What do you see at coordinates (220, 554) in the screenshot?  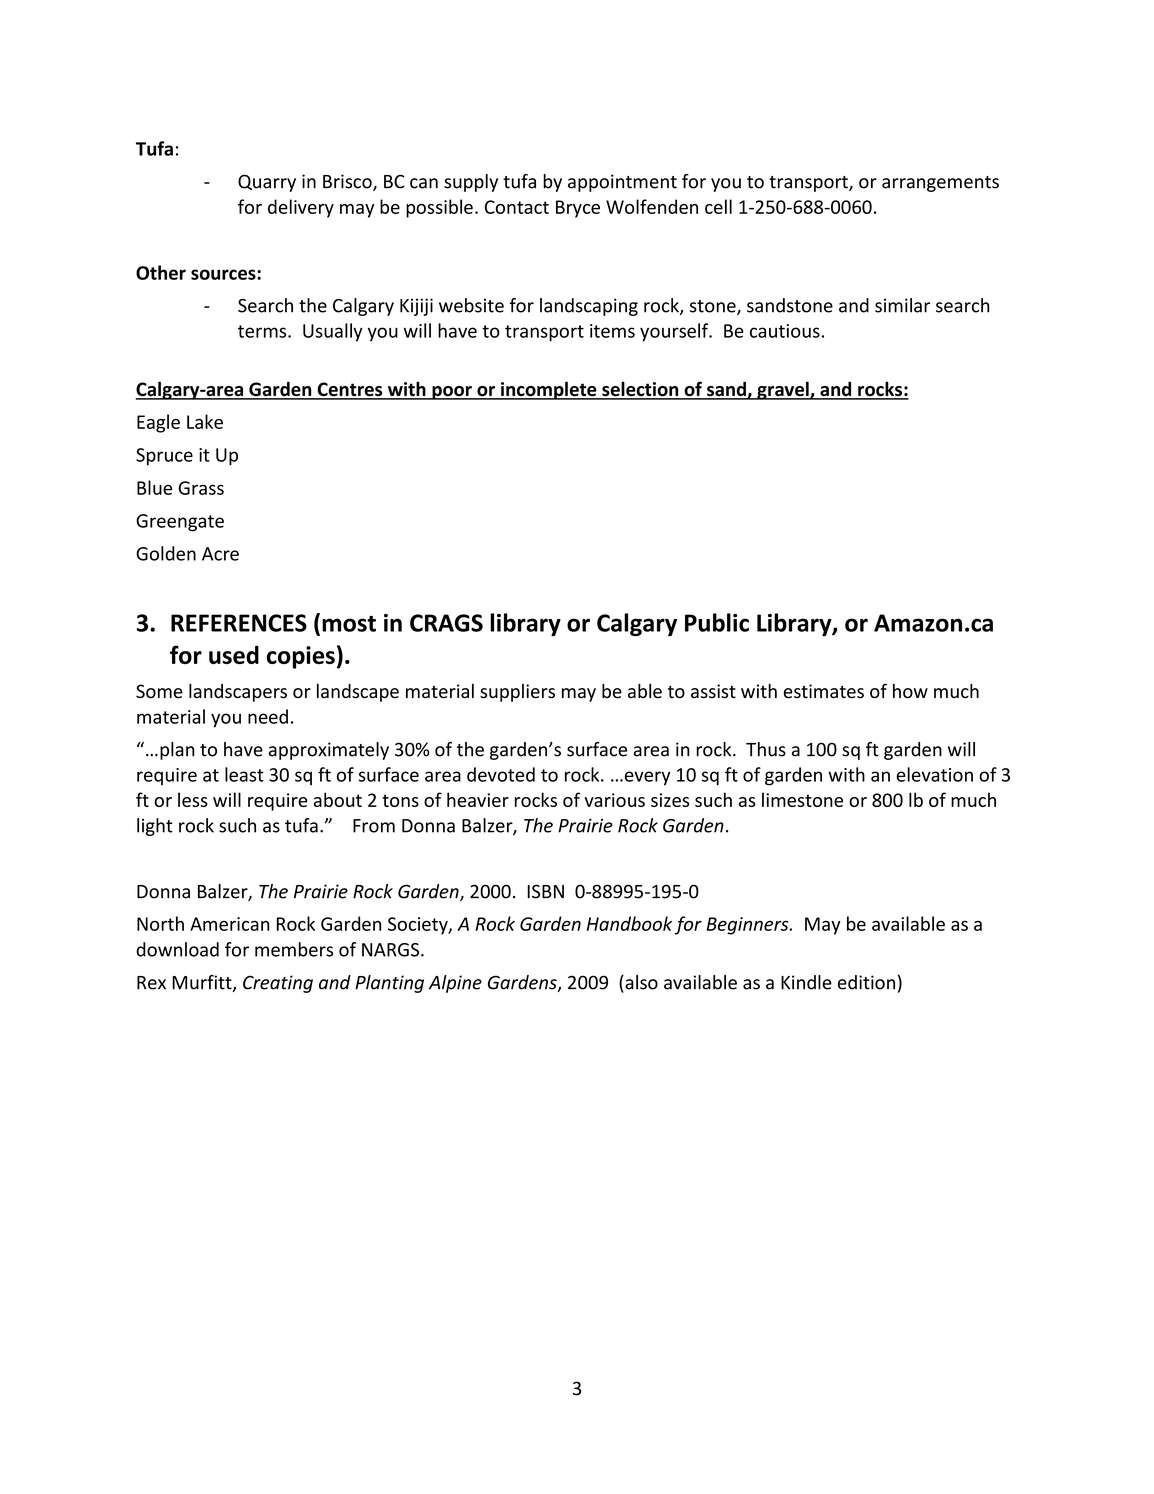 I see `Acre` at bounding box center [220, 554].
